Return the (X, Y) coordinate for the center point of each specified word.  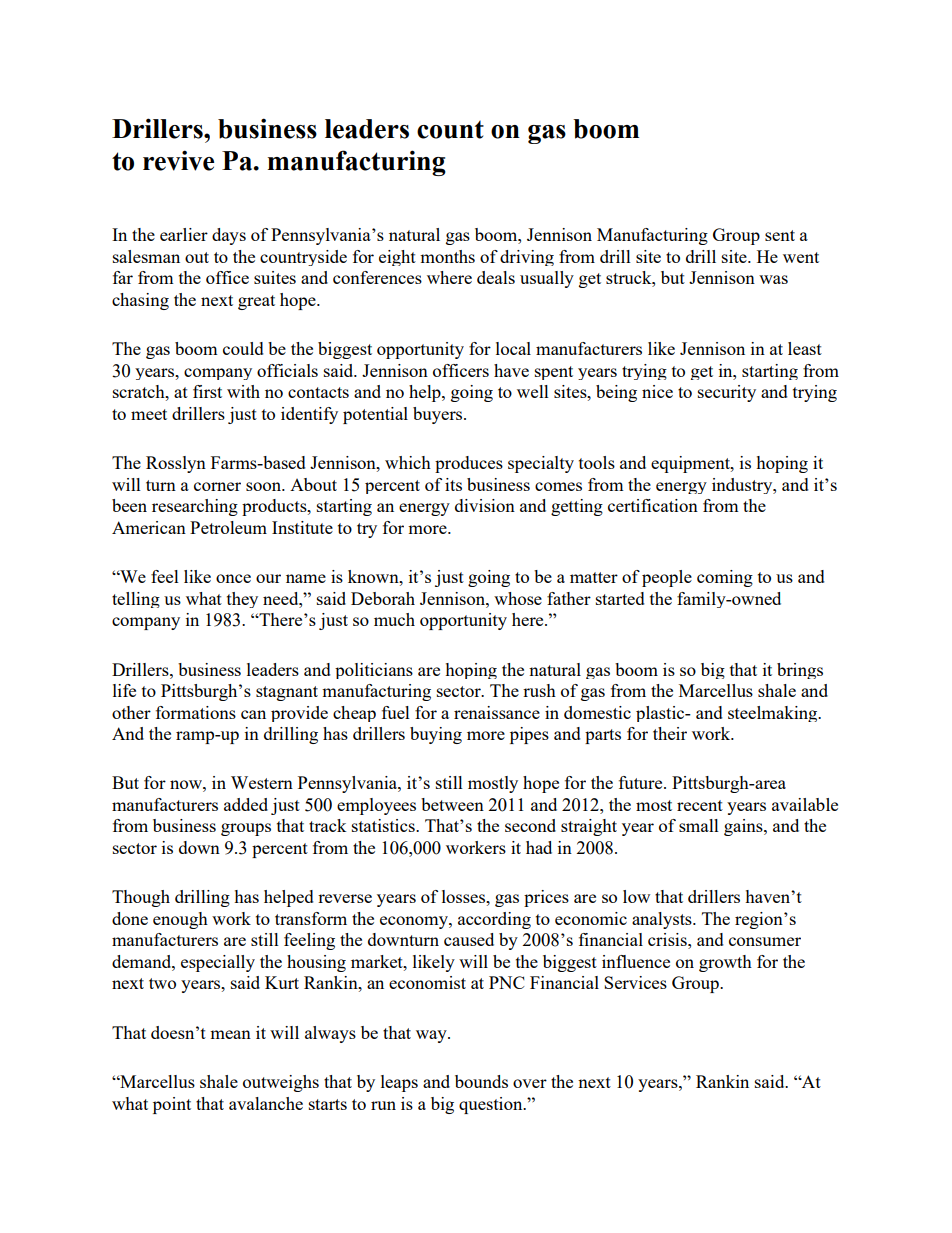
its (453, 484)
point (172, 1105)
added (246, 804)
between (452, 804)
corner (217, 486)
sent (780, 235)
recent (700, 805)
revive (178, 160)
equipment (691, 464)
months (447, 256)
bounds (481, 1081)
